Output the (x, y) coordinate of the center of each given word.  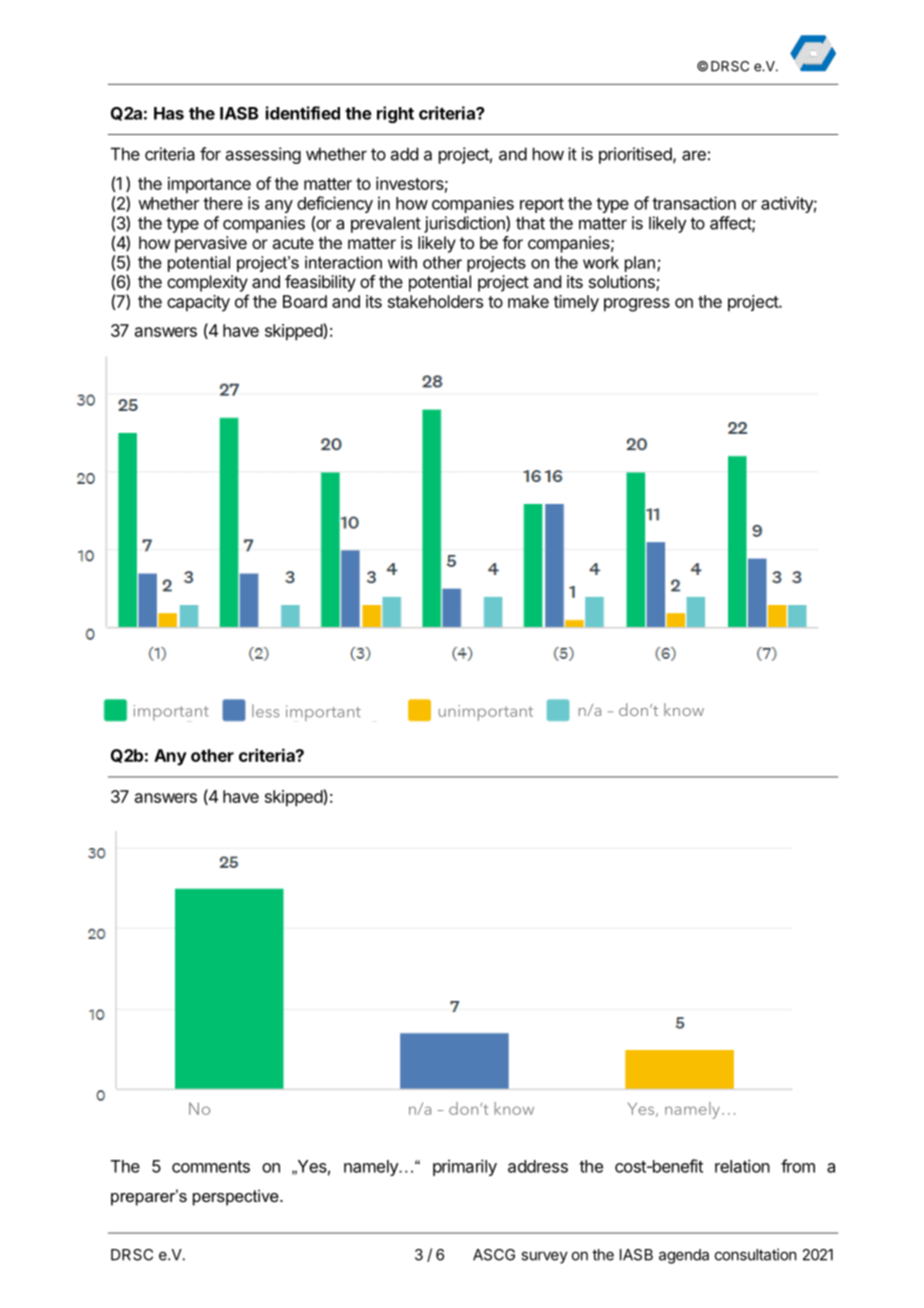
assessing (263, 155)
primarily (465, 1167)
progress (637, 305)
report (542, 205)
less (265, 711)
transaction (694, 203)
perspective (237, 1197)
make (528, 301)
